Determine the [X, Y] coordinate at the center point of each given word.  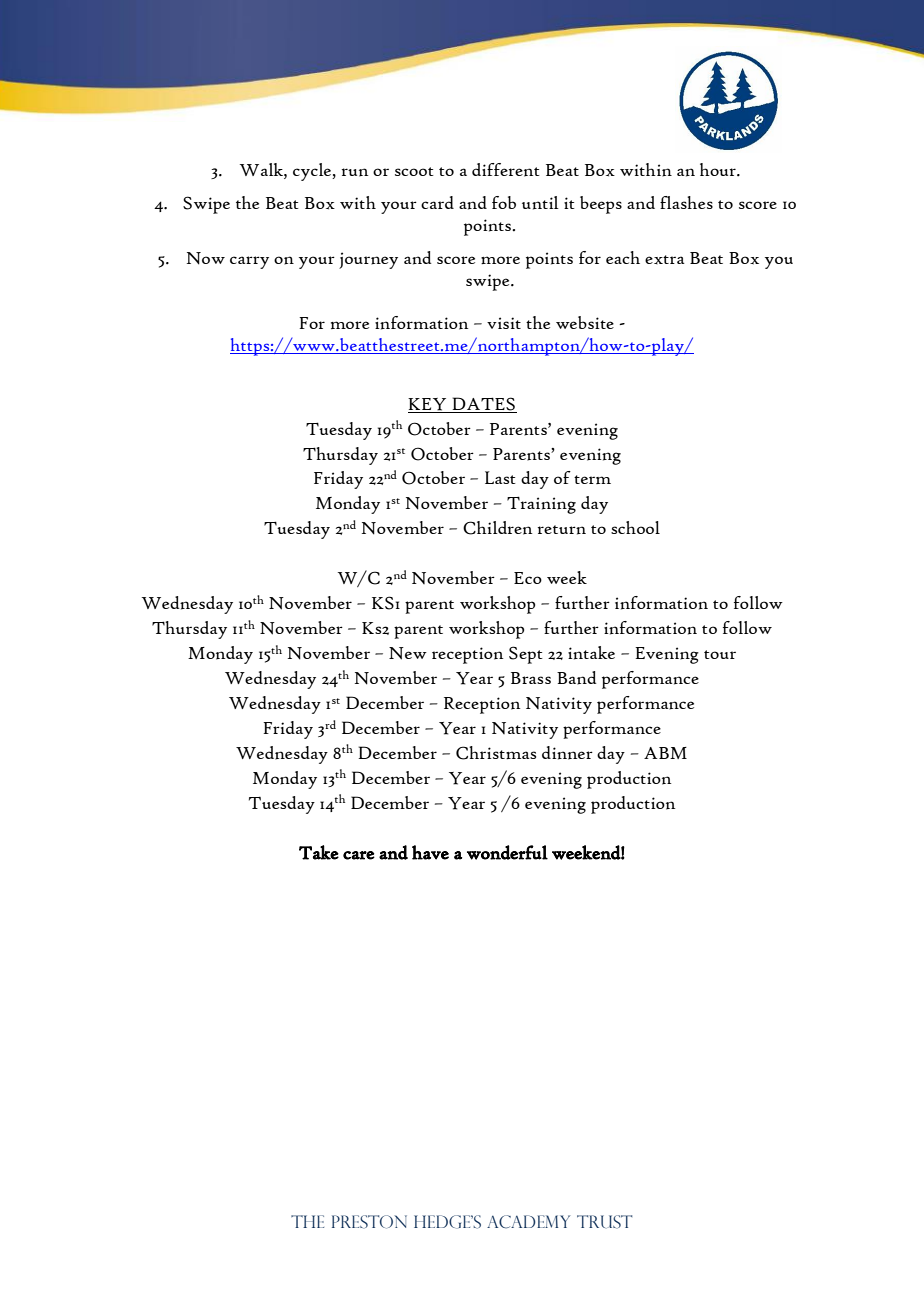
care [359, 855]
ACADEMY [528, 1222]
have [430, 852]
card [437, 202]
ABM [665, 753]
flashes [686, 202]
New [408, 653]
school [635, 527]
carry [249, 262]
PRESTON [369, 1222]
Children [497, 528]
